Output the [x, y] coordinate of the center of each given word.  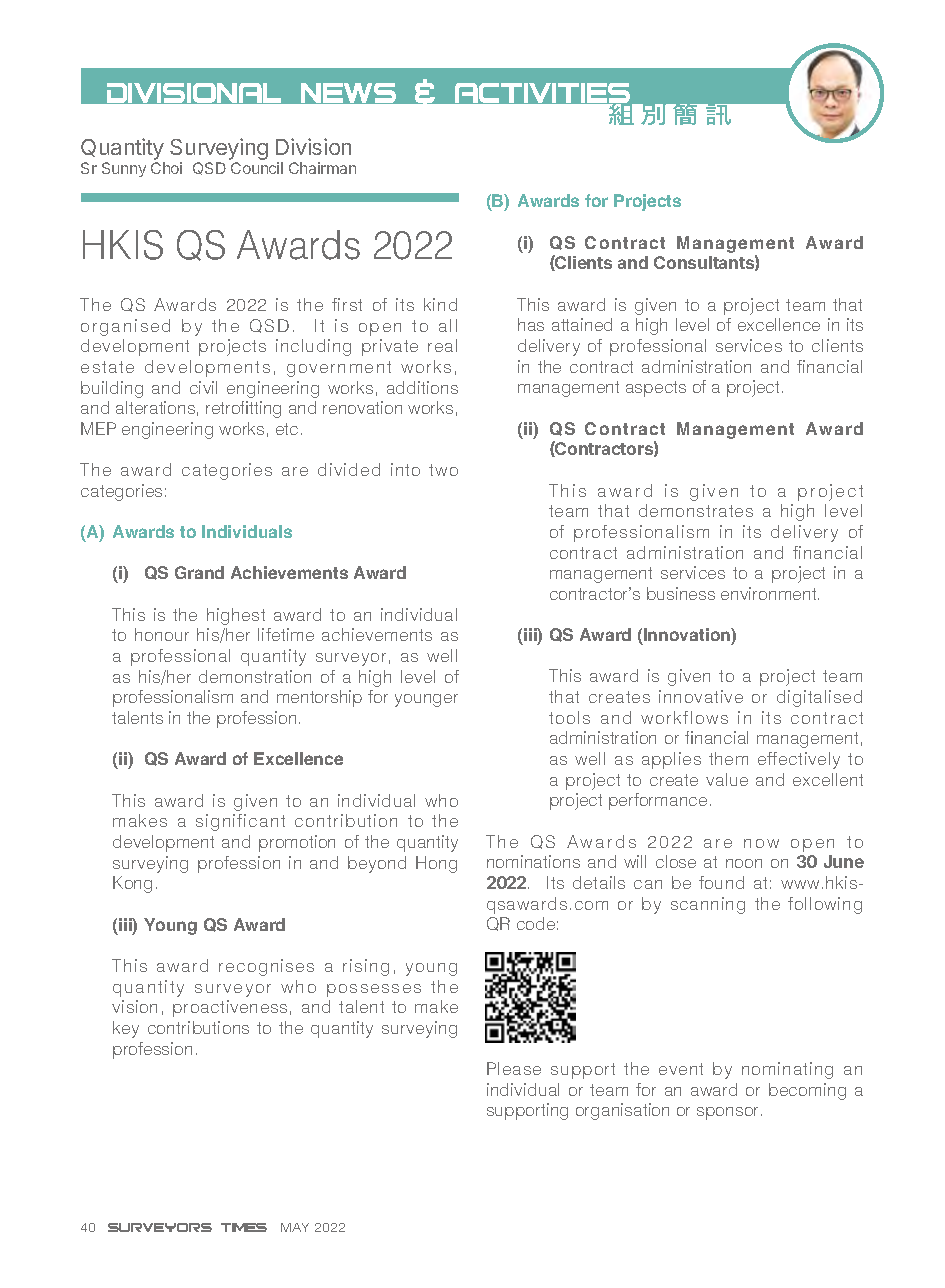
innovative [701, 696]
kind [440, 304]
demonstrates [696, 510]
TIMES [244, 1227]
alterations [155, 407]
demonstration [255, 676]
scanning [708, 905]
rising [366, 967]
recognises [266, 967]
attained [582, 324]
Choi [166, 168]
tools [569, 717]
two [443, 470]
